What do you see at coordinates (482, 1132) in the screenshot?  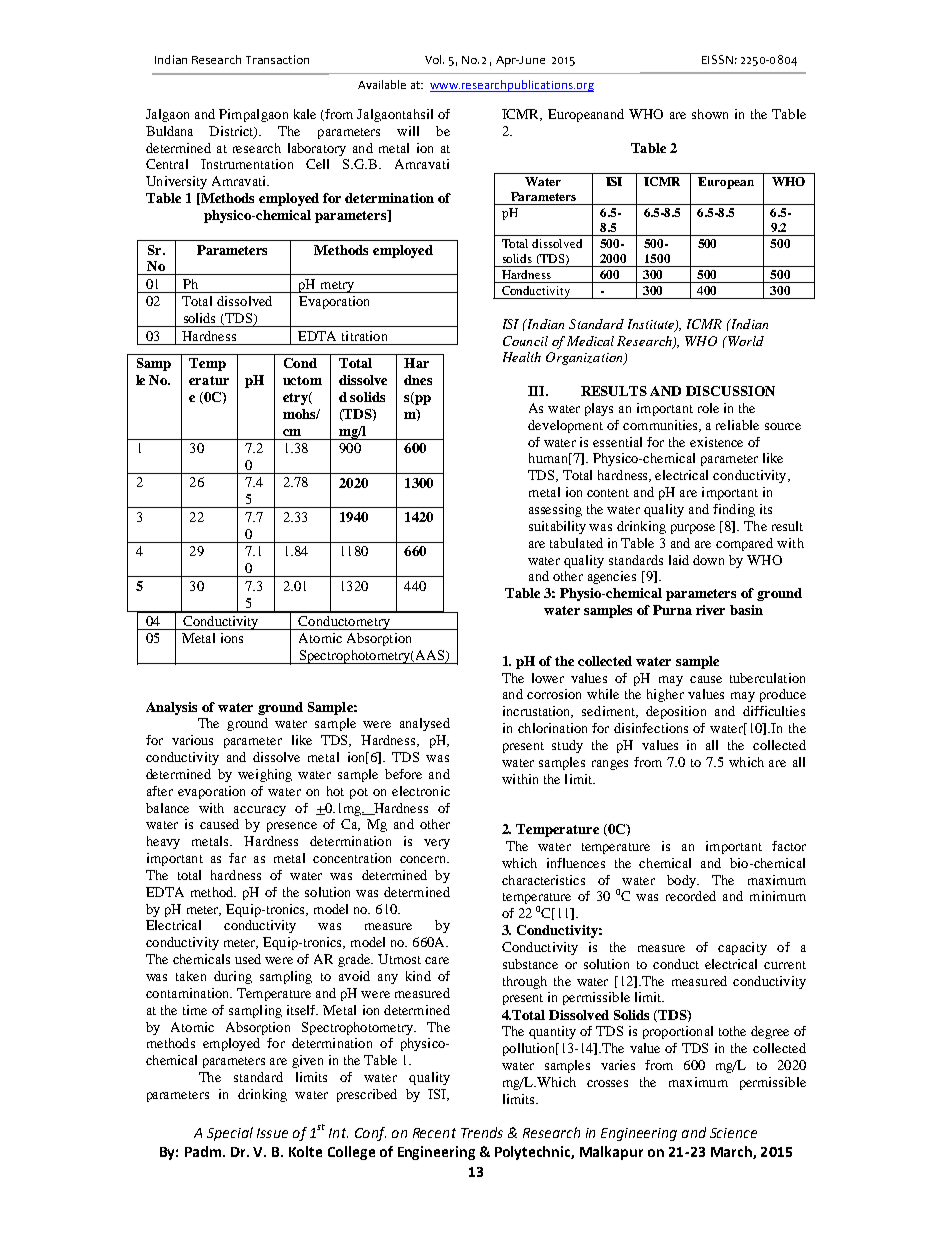 I see `Trends` at bounding box center [482, 1132].
